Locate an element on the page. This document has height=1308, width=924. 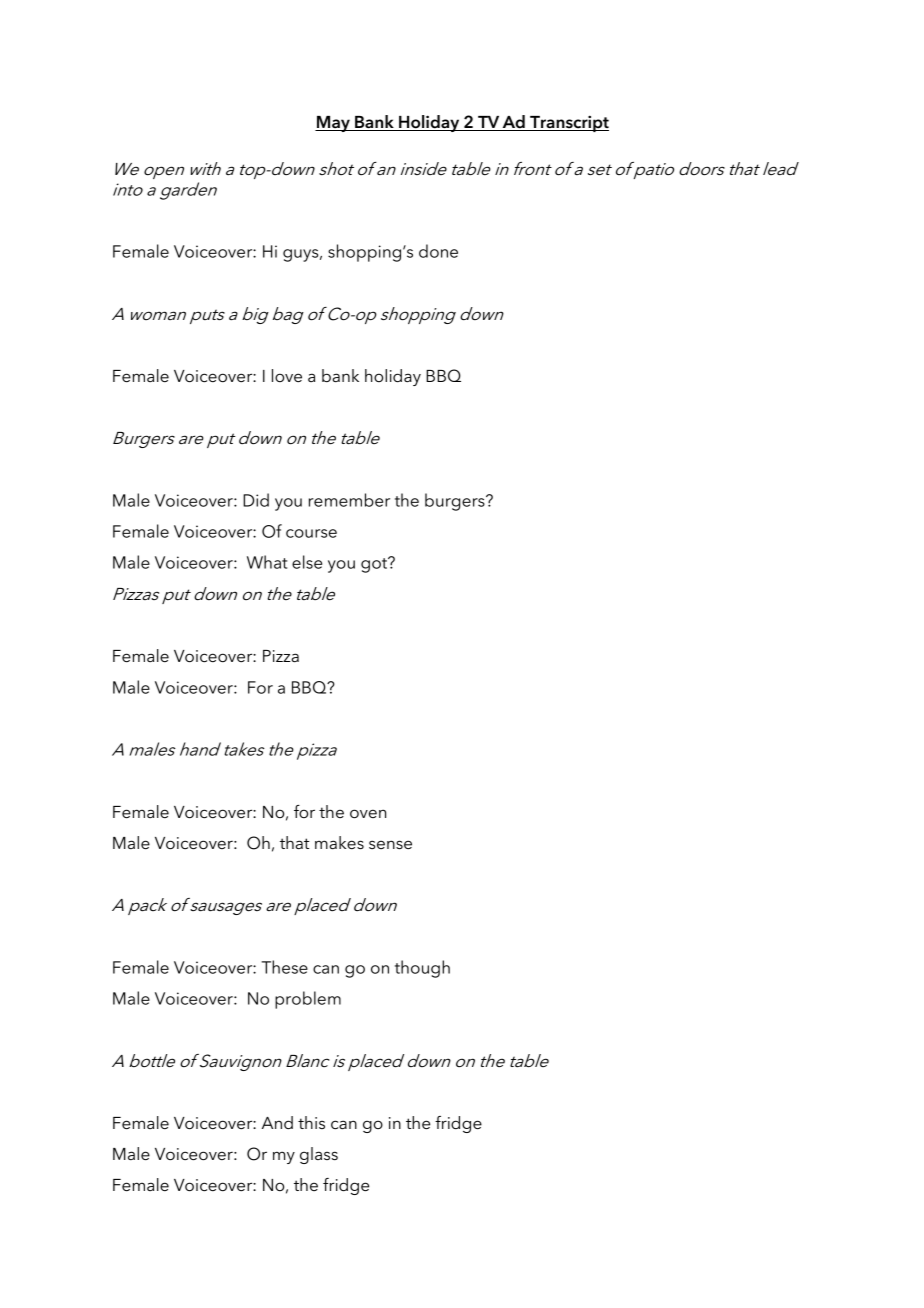
May is located at coordinates (333, 124).
